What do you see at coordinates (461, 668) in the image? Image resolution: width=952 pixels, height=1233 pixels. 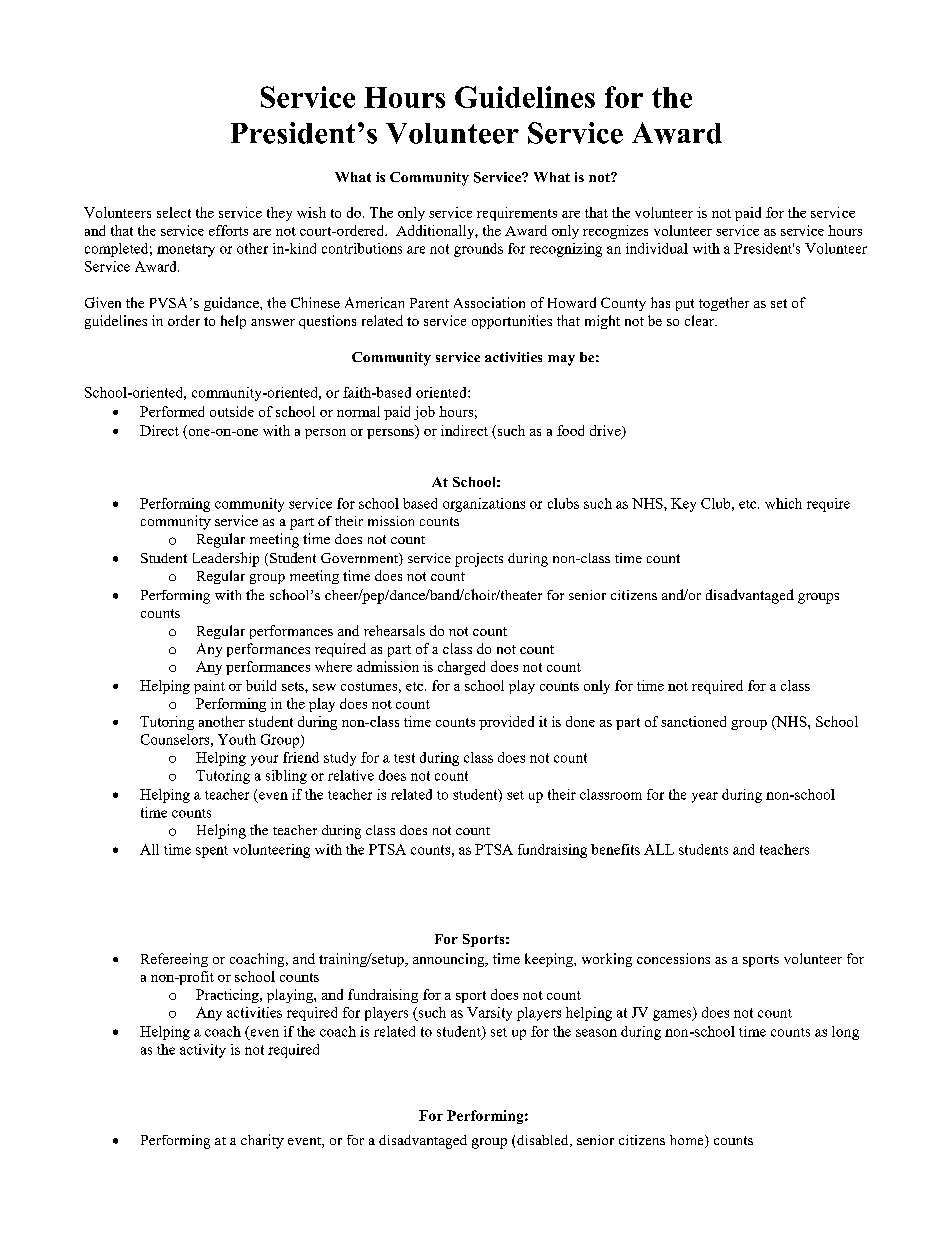 I see `charged` at bounding box center [461, 668].
